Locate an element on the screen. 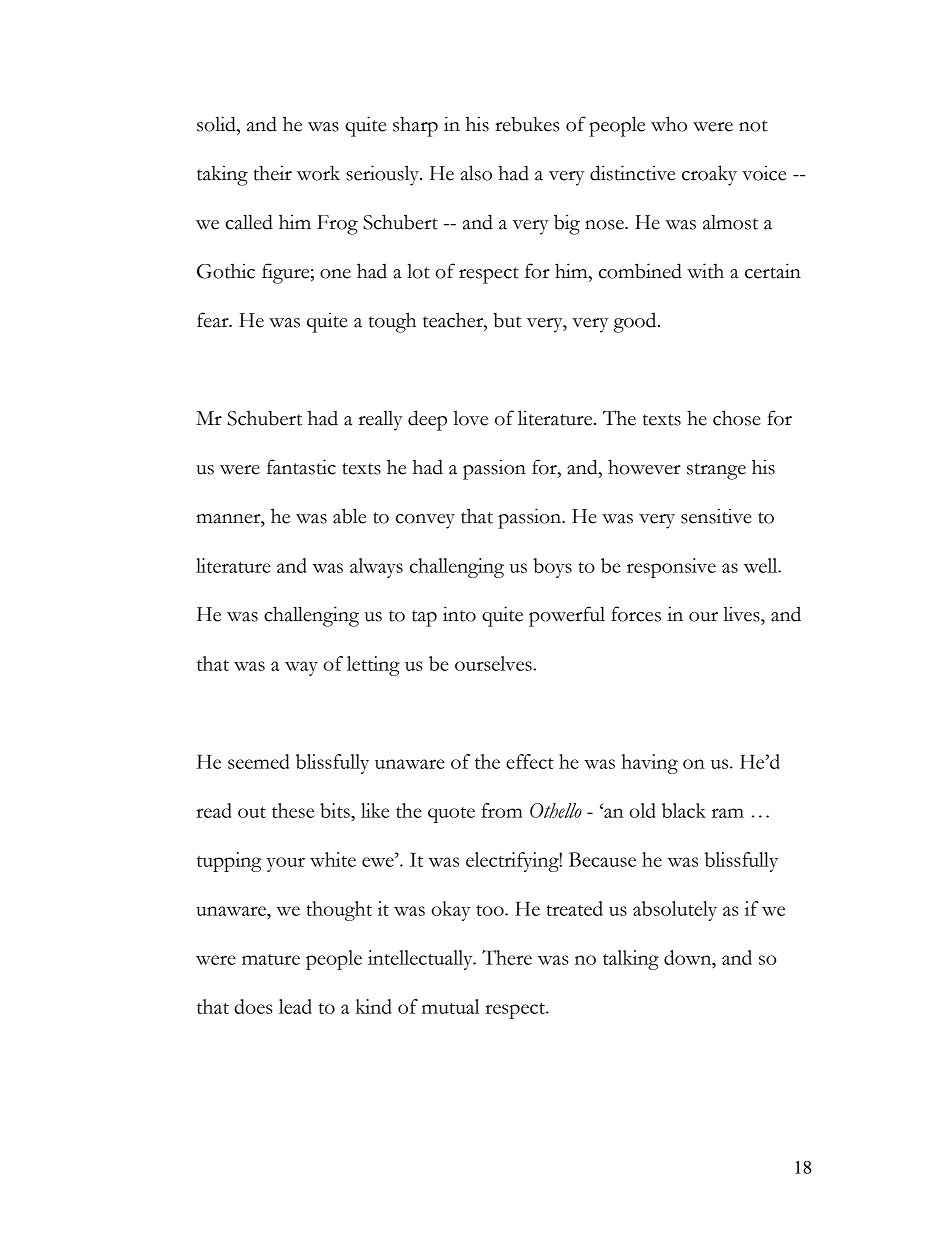 This screenshot has height=1233, width=952. boys is located at coordinates (552, 568).
